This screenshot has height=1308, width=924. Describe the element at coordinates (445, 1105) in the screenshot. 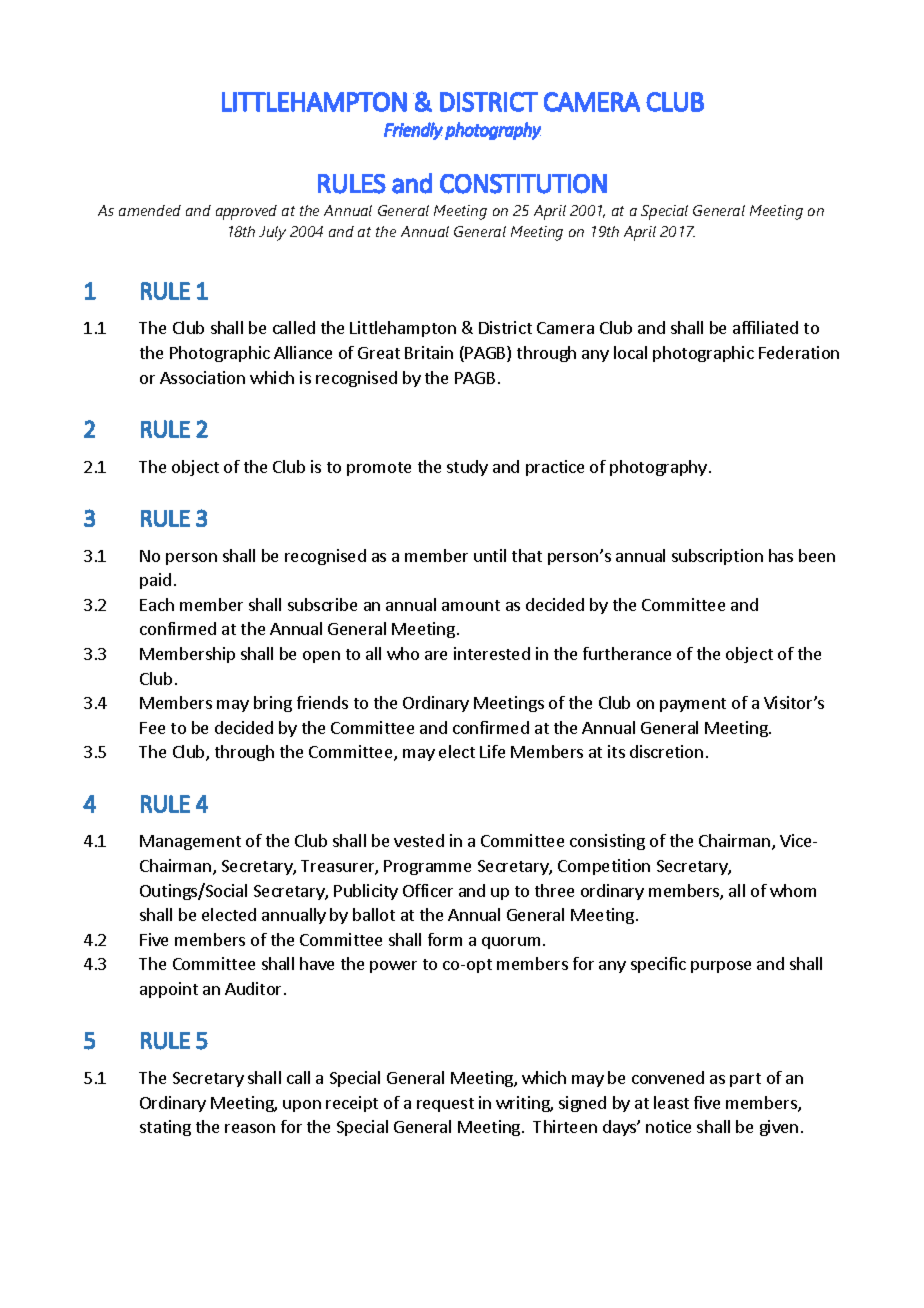

I see `request` at that location.
